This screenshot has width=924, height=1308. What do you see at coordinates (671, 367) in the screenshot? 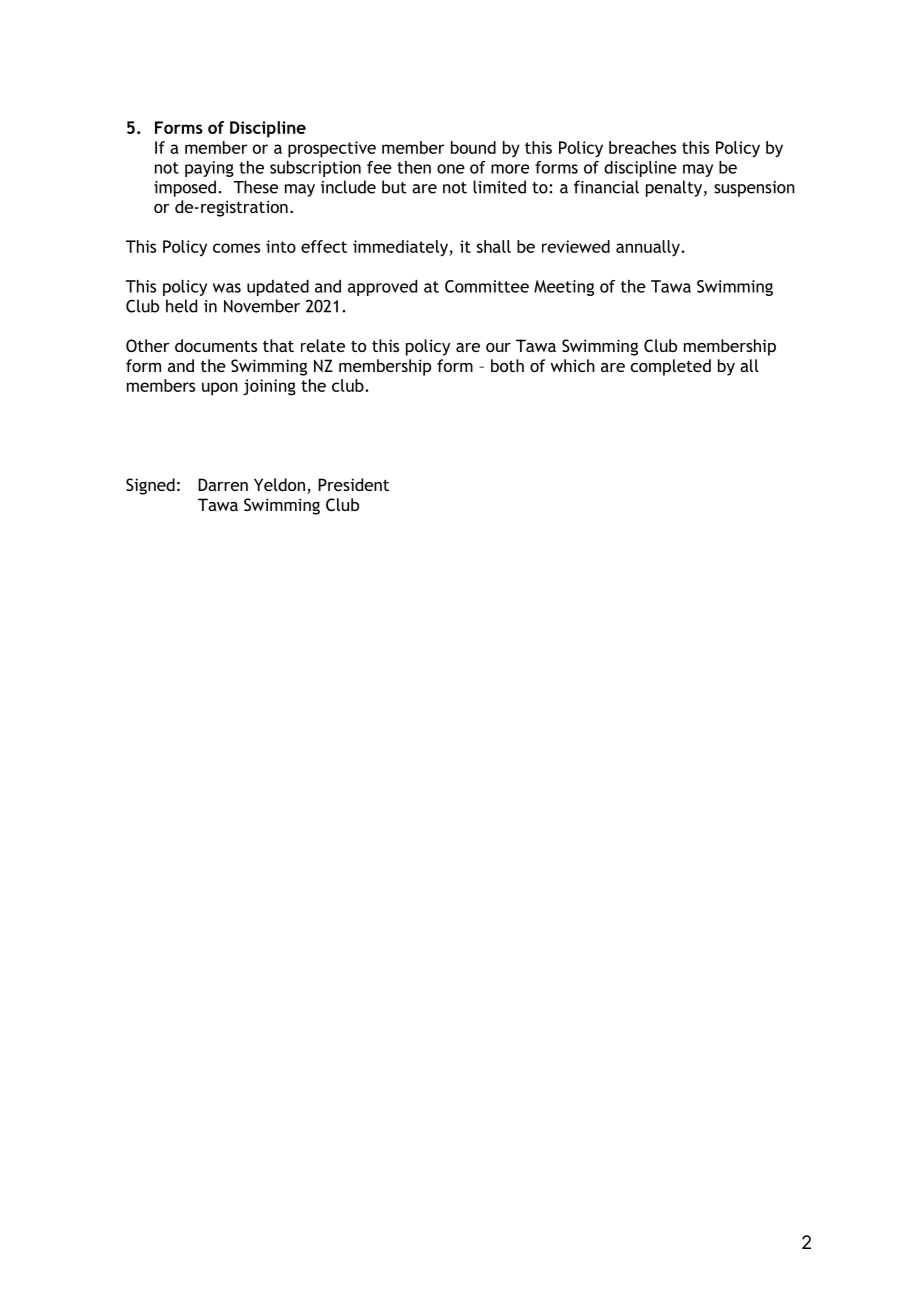
I see `completed` at bounding box center [671, 367].
